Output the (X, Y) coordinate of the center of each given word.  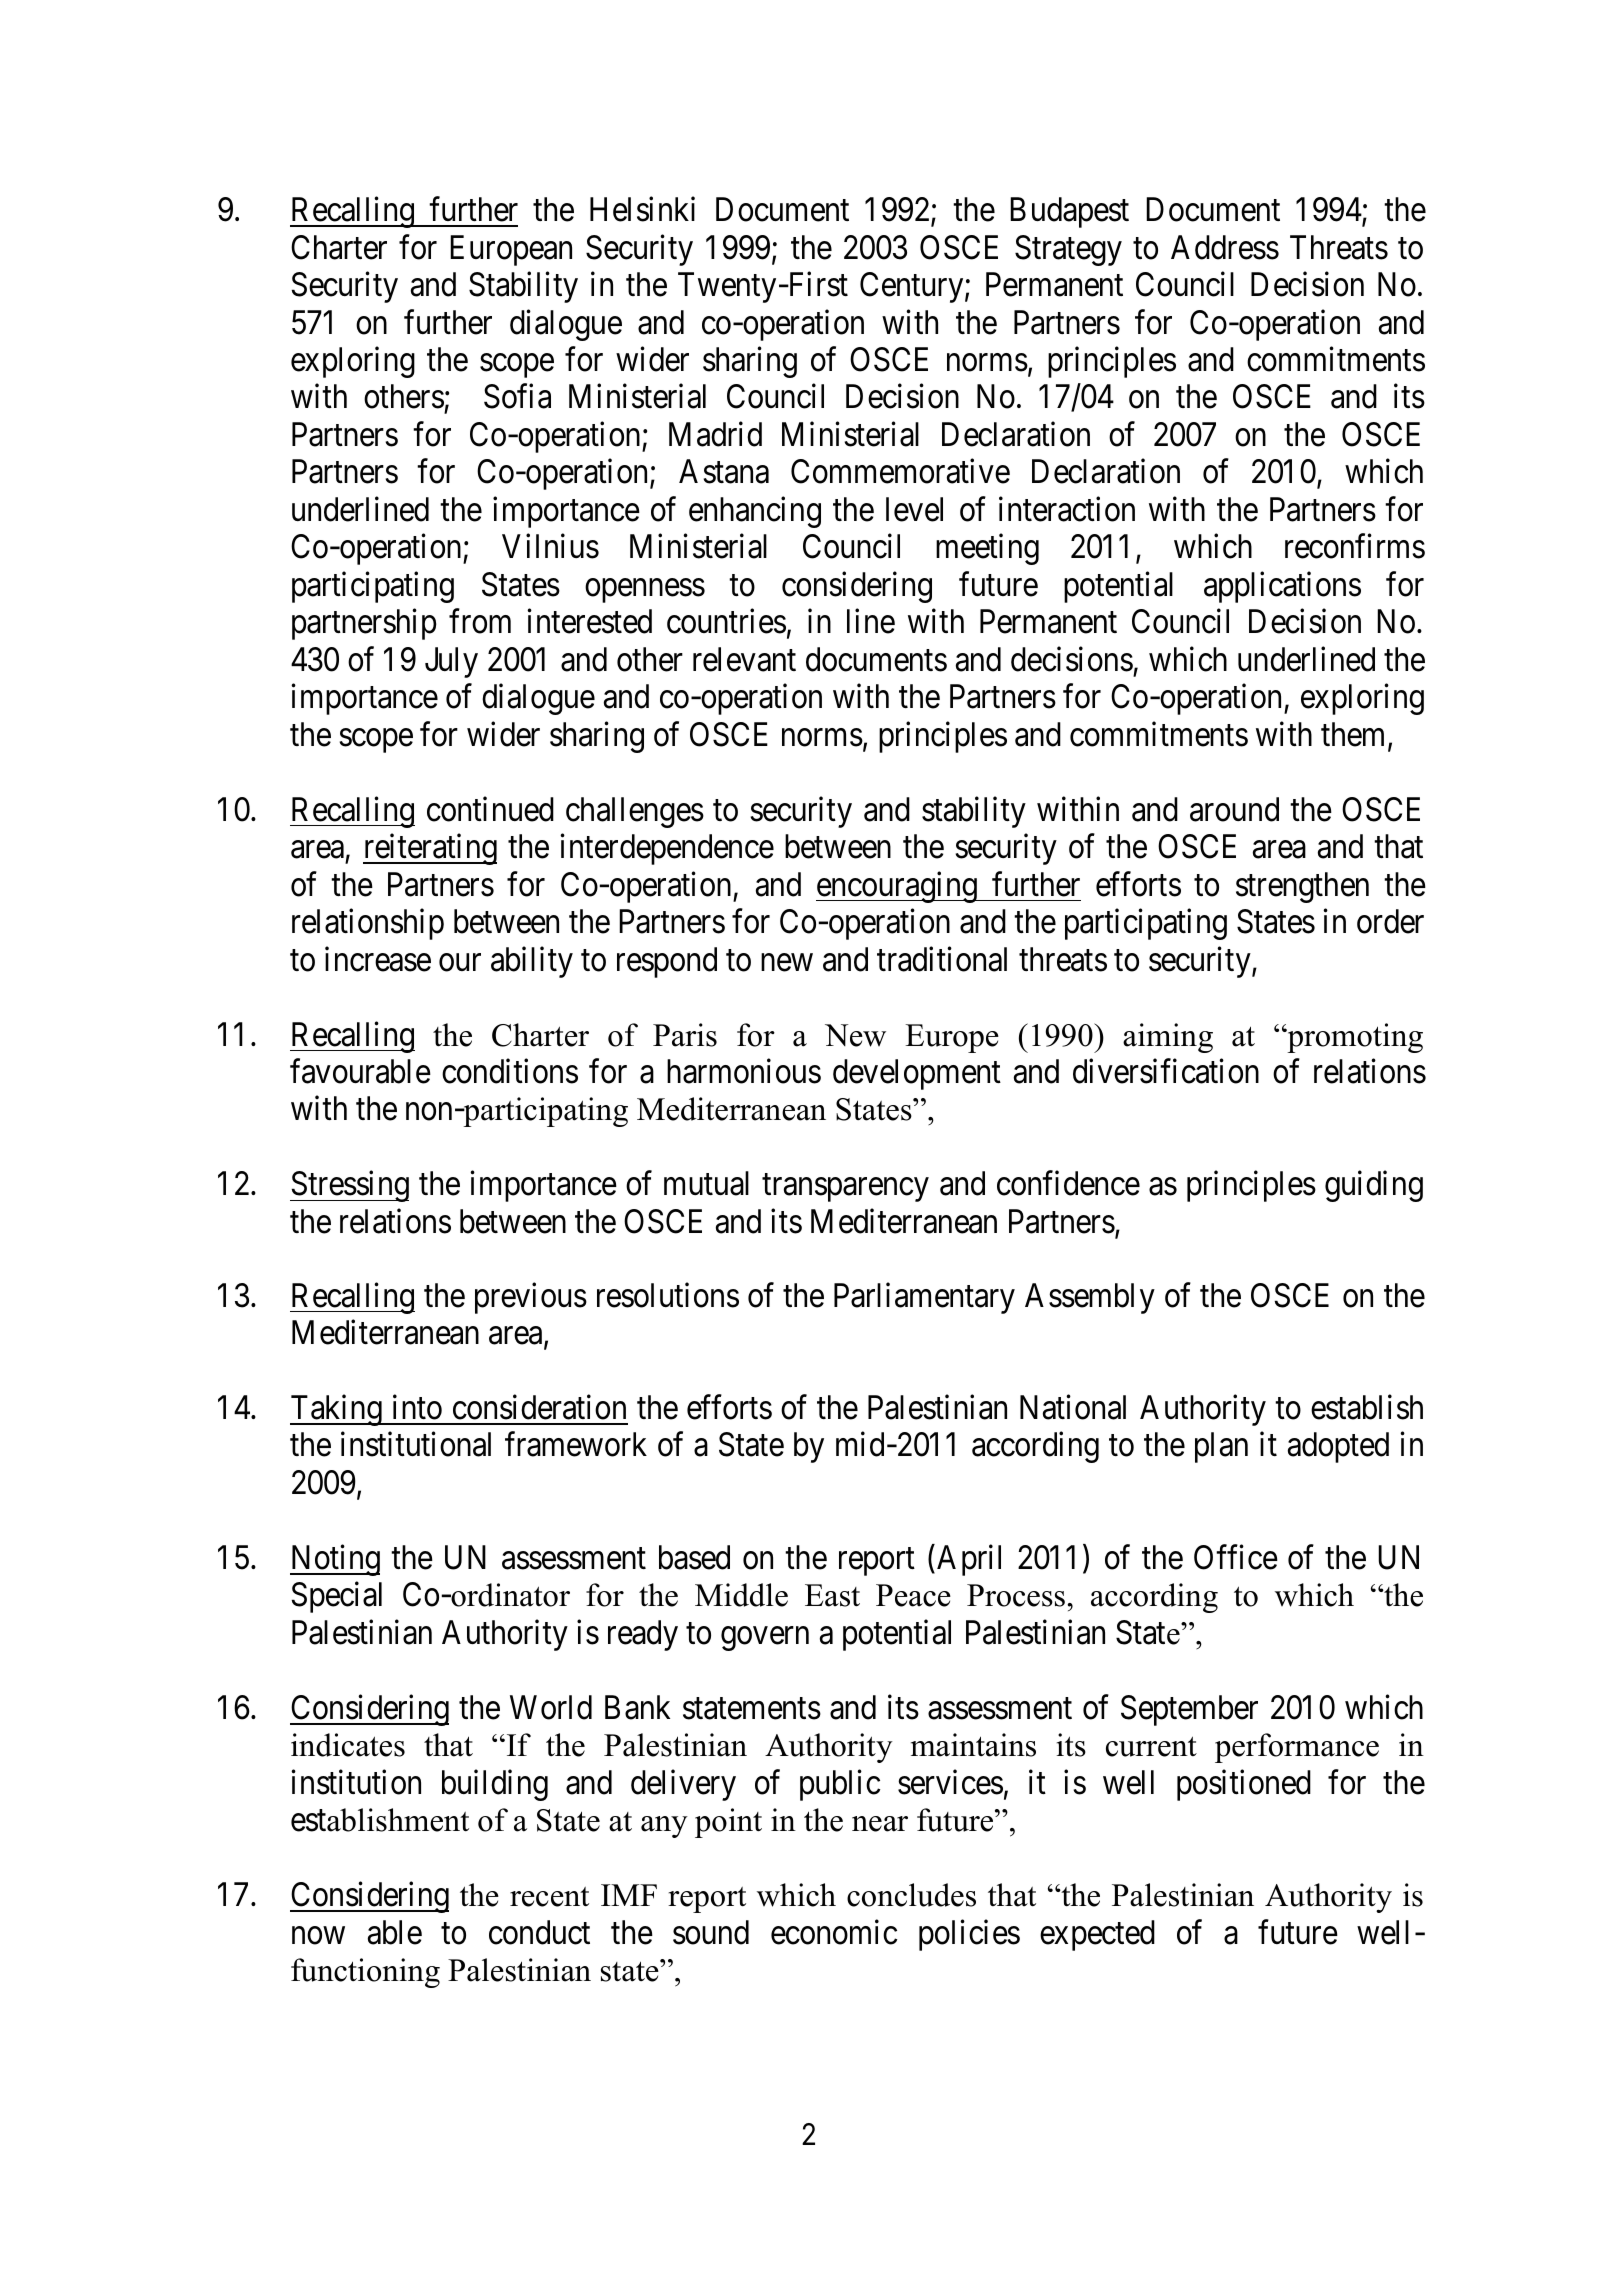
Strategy (1068, 250)
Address (1225, 247)
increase (378, 959)
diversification (1166, 1071)
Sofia (517, 396)
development (917, 1074)
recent (549, 1897)
